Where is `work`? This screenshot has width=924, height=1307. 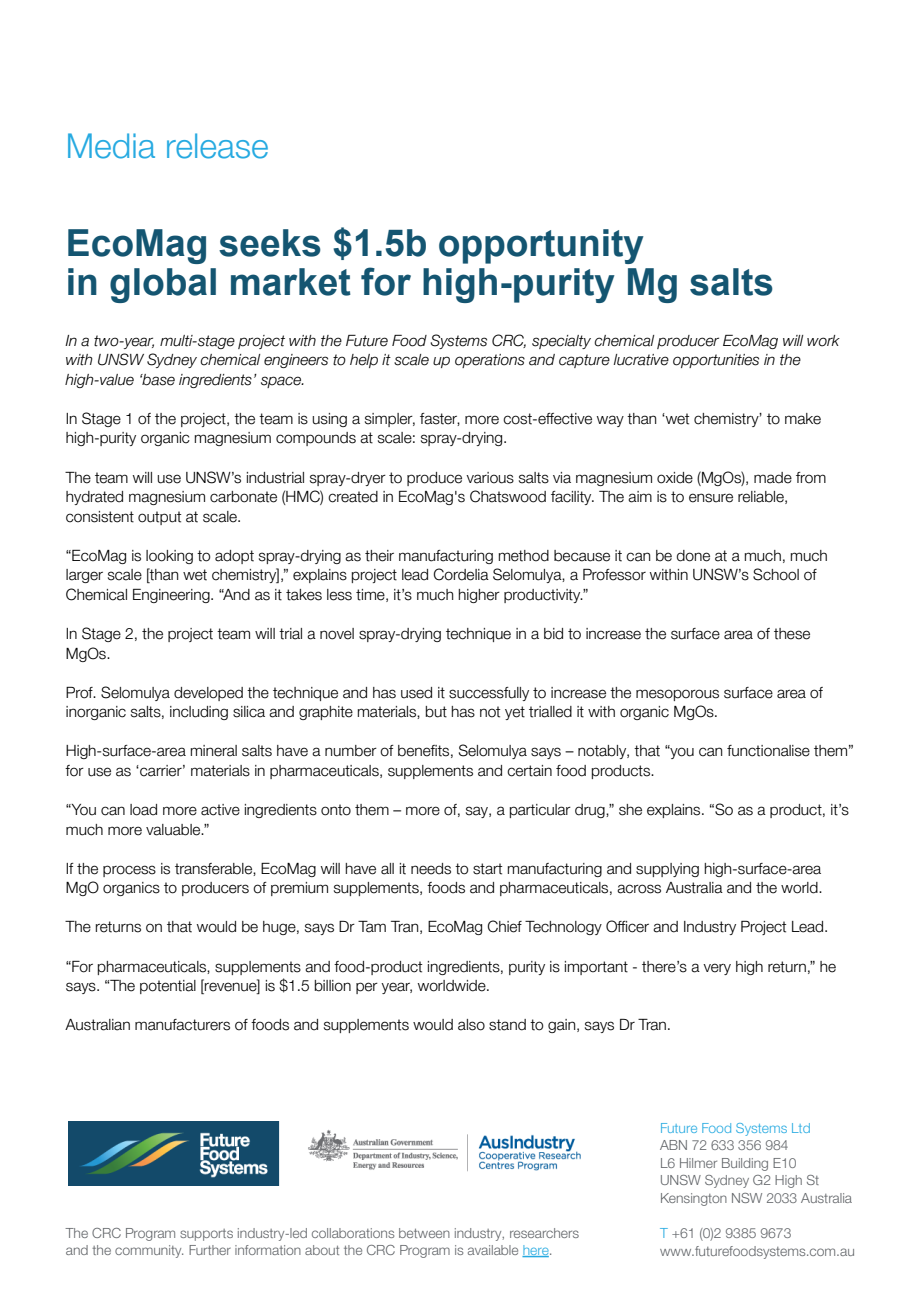
work is located at coordinates (823, 341).
